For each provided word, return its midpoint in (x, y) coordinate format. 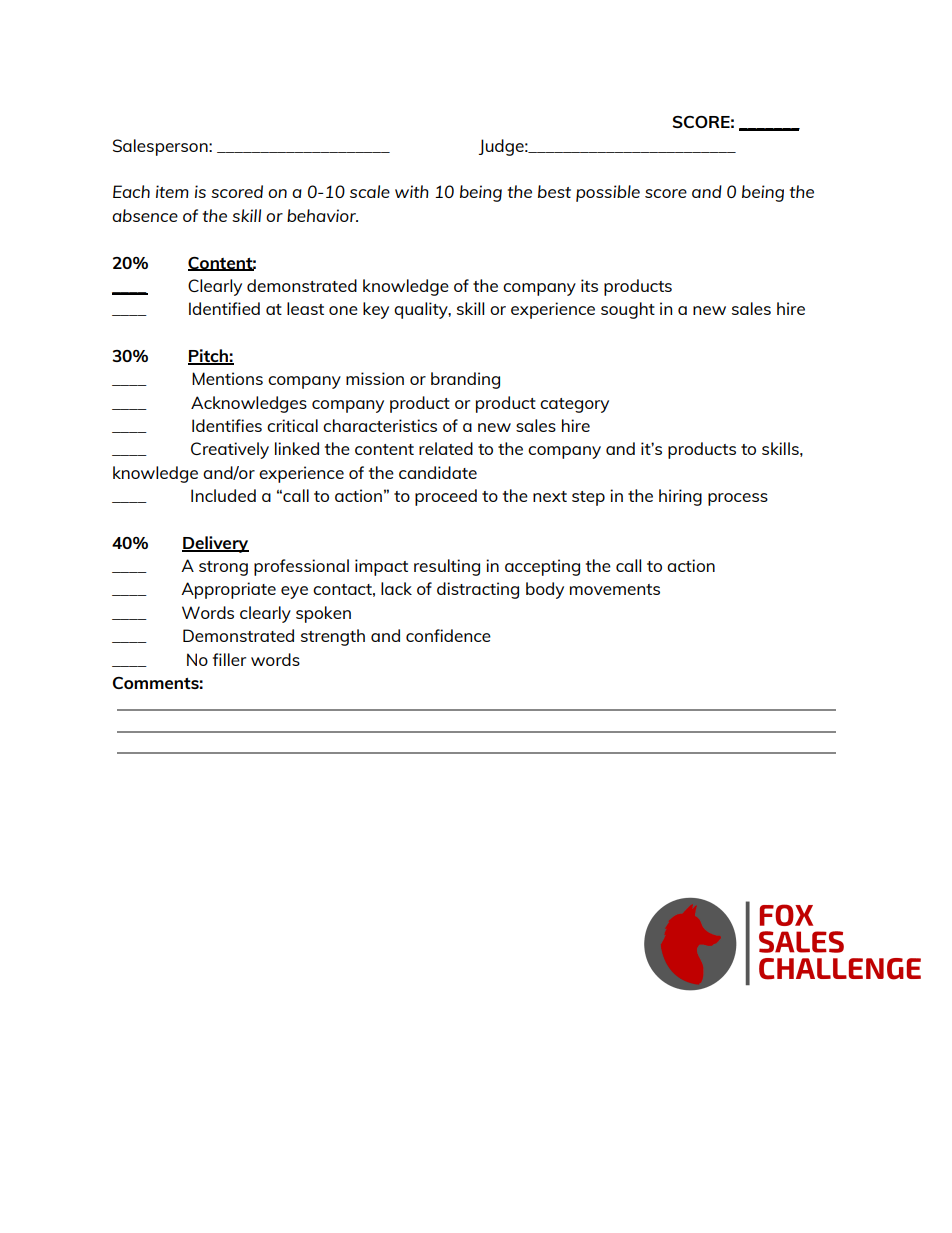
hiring (680, 497)
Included (223, 495)
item (172, 191)
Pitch (209, 357)
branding (465, 380)
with (412, 191)
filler (229, 659)
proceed (446, 497)
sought (628, 310)
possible (608, 193)
